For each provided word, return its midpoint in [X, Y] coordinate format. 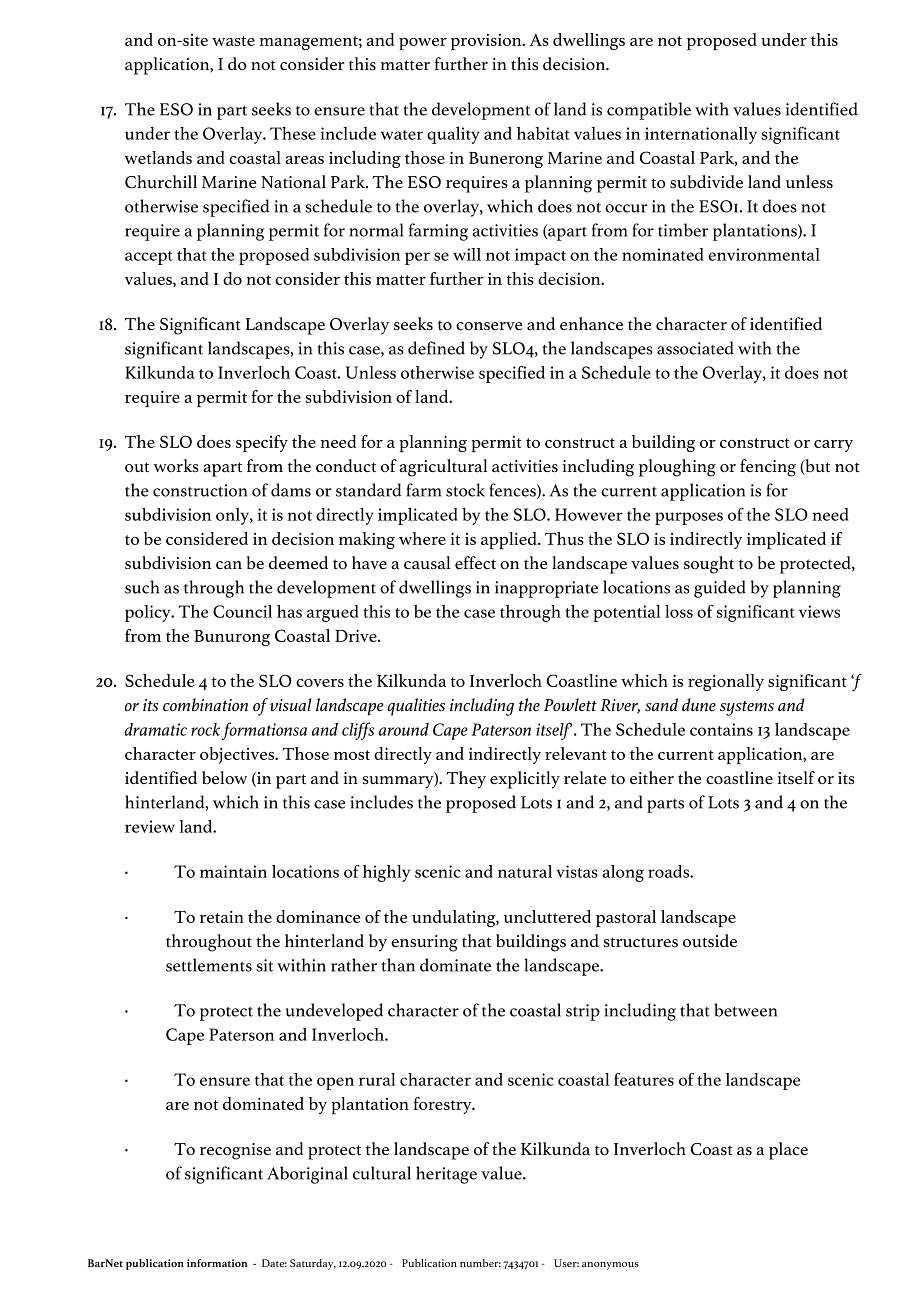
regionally [726, 682]
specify [262, 443]
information [217, 1263]
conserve [489, 326]
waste [233, 41]
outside [710, 941]
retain [222, 917]
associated [695, 348]
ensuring [424, 943]
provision [487, 42]
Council [242, 611]
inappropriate [546, 589]
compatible [649, 111]
